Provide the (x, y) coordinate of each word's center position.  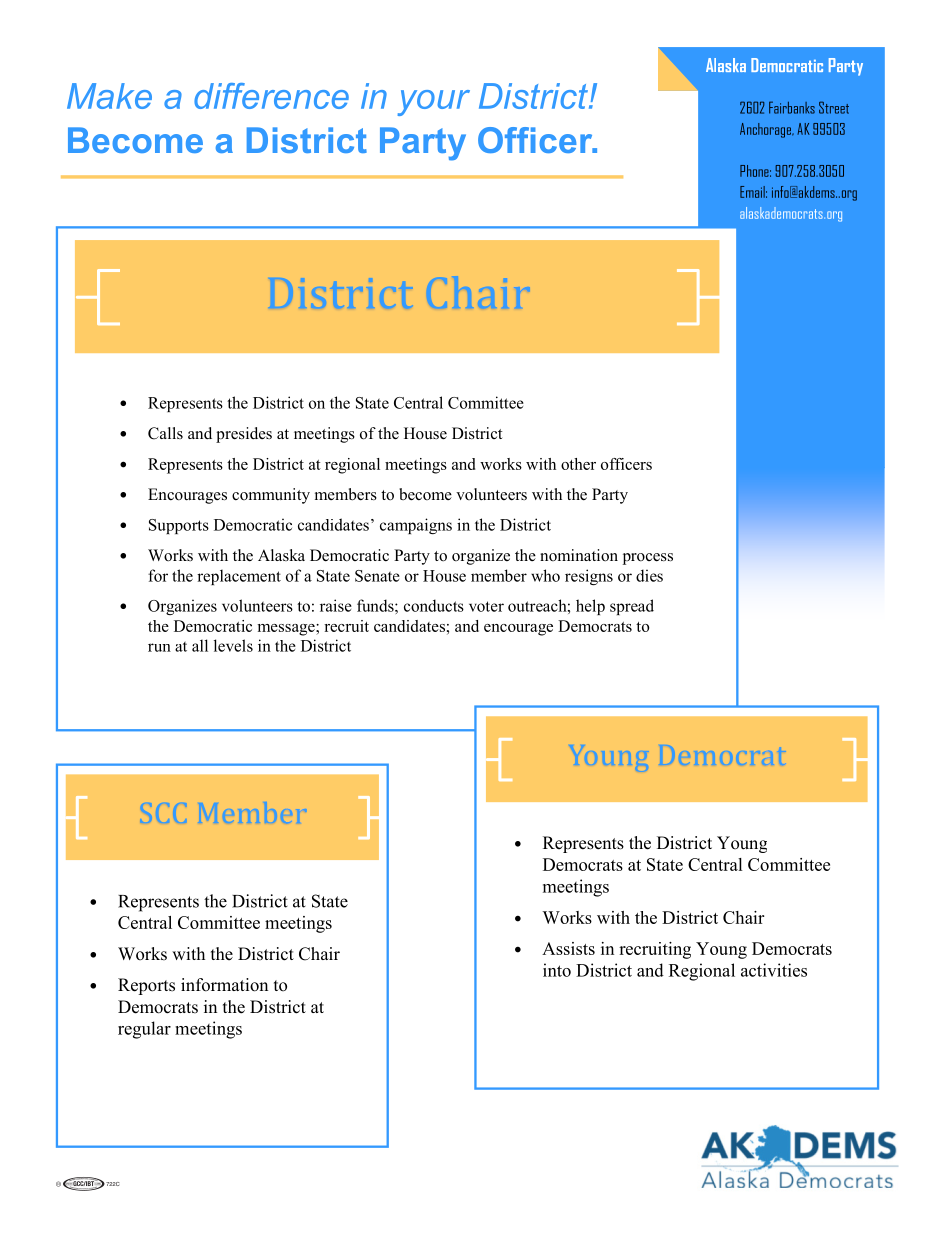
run (159, 647)
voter (486, 606)
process (648, 559)
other (578, 464)
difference (271, 96)
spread (632, 607)
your (434, 103)
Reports (146, 986)
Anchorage (766, 130)
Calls (165, 433)
